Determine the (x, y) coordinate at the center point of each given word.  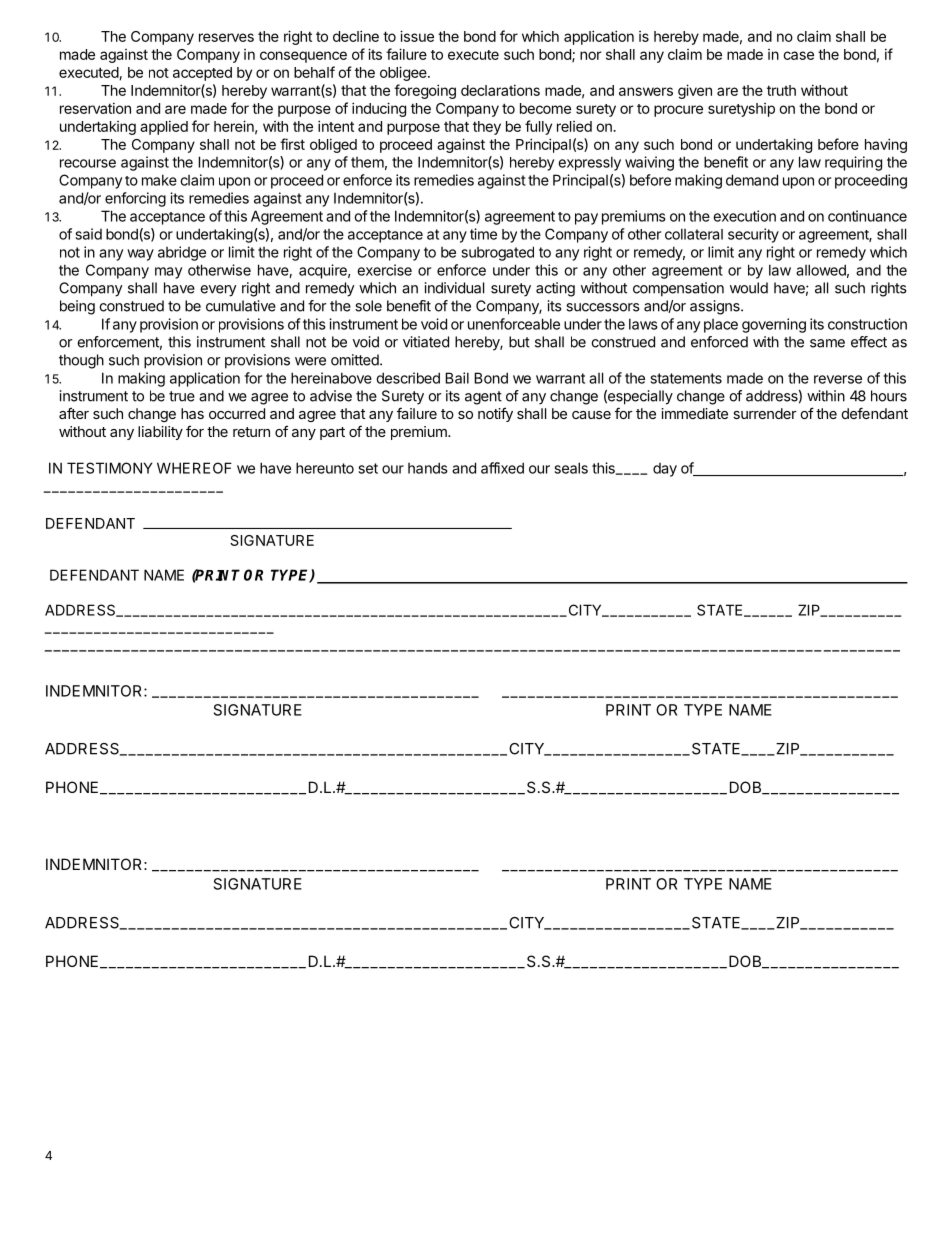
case (798, 55)
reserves (226, 37)
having (886, 145)
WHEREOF (194, 468)
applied (164, 127)
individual (454, 288)
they (487, 128)
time (483, 234)
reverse (838, 379)
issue (417, 36)
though (81, 361)
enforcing (135, 199)
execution (744, 216)
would (749, 288)
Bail (457, 378)
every (218, 291)
